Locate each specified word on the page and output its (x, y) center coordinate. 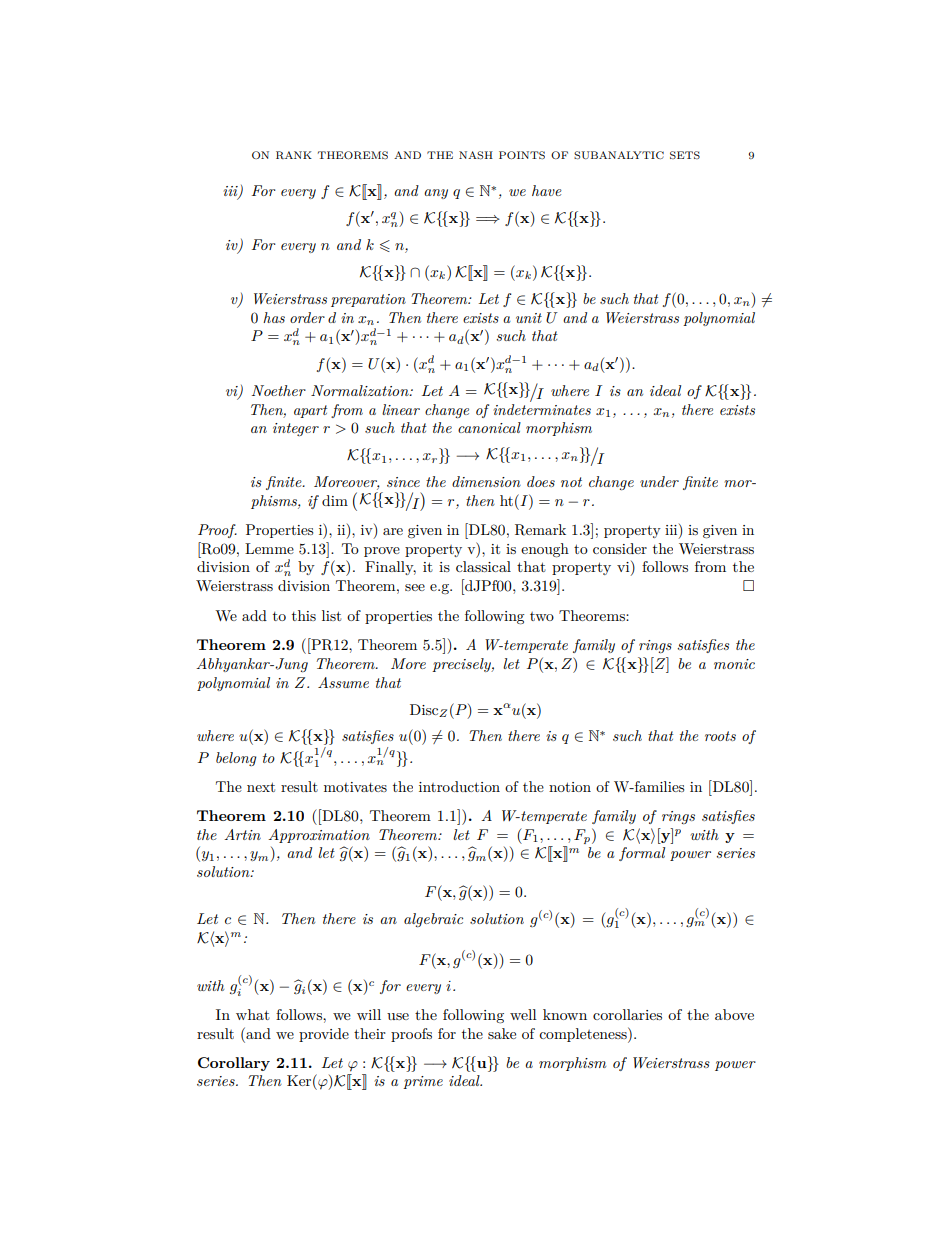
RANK (294, 155)
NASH (476, 155)
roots (720, 736)
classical (483, 566)
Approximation (319, 836)
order (307, 317)
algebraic (433, 920)
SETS (685, 155)
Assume (343, 682)
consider (620, 548)
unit (529, 318)
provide (324, 1035)
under (659, 481)
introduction (459, 786)
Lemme (269, 548)
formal (642, 854)
